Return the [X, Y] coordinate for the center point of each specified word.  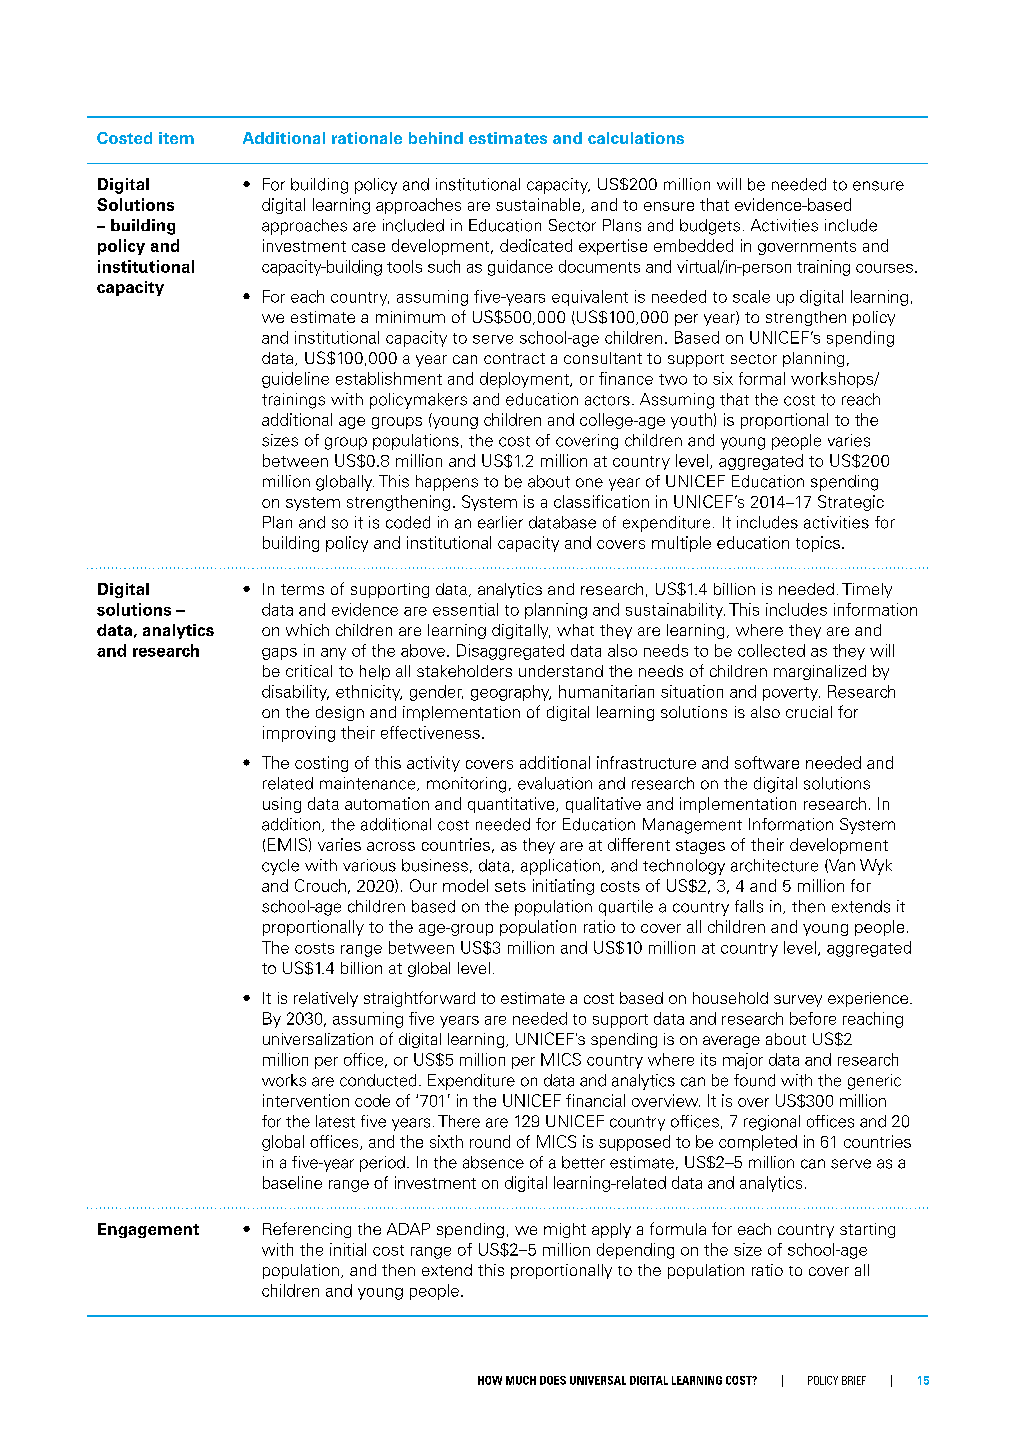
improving [299, 734]
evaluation [555, 783]
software [767, 762]
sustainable [539, 205]
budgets [710, 227]
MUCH [521, 1380]
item [176, 138]
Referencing [307, 1230]
